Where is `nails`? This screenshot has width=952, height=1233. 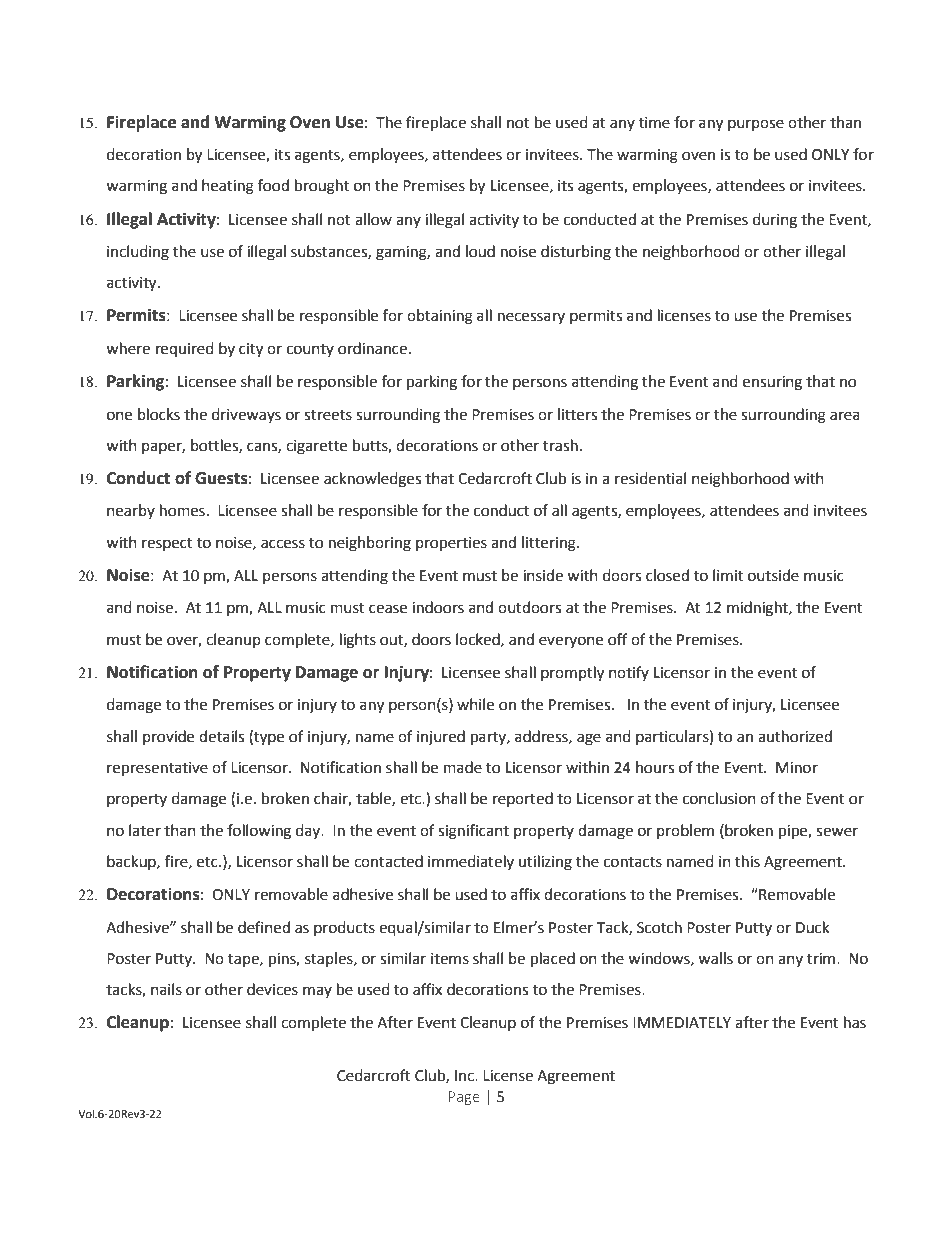 nails is located at coordinates (166, 989).
